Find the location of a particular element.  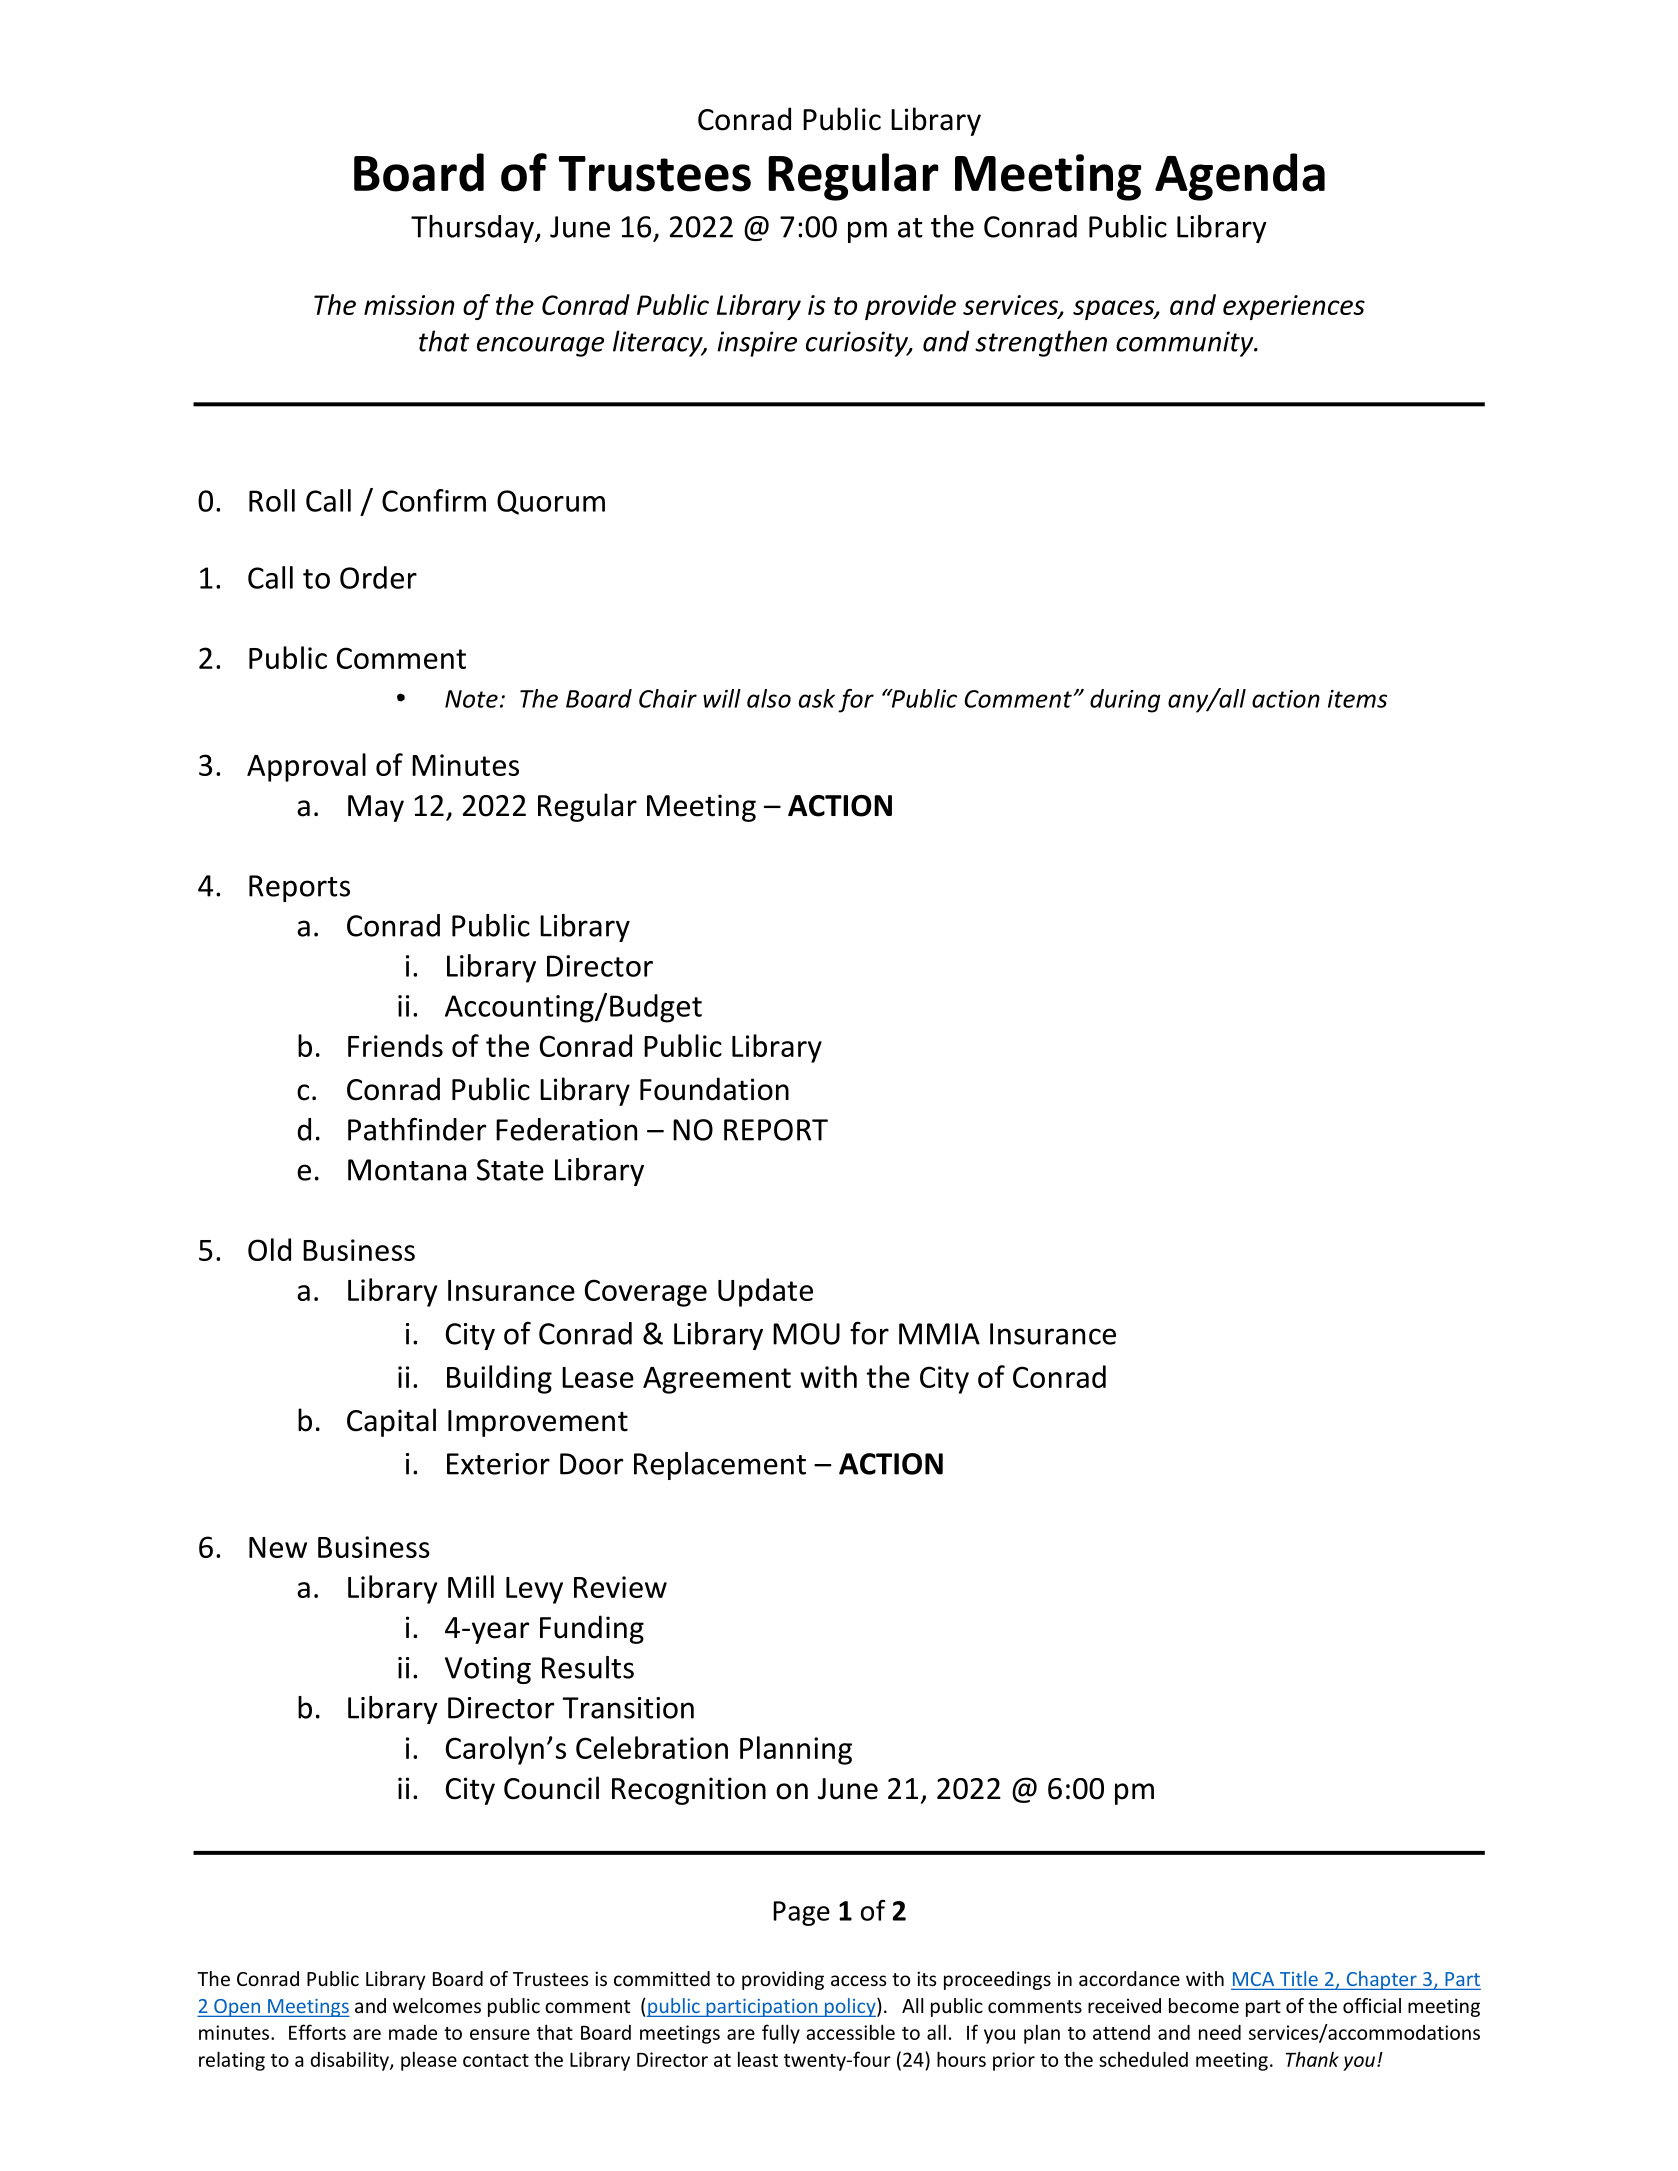

Update is located at coordinates (765, 1292).
